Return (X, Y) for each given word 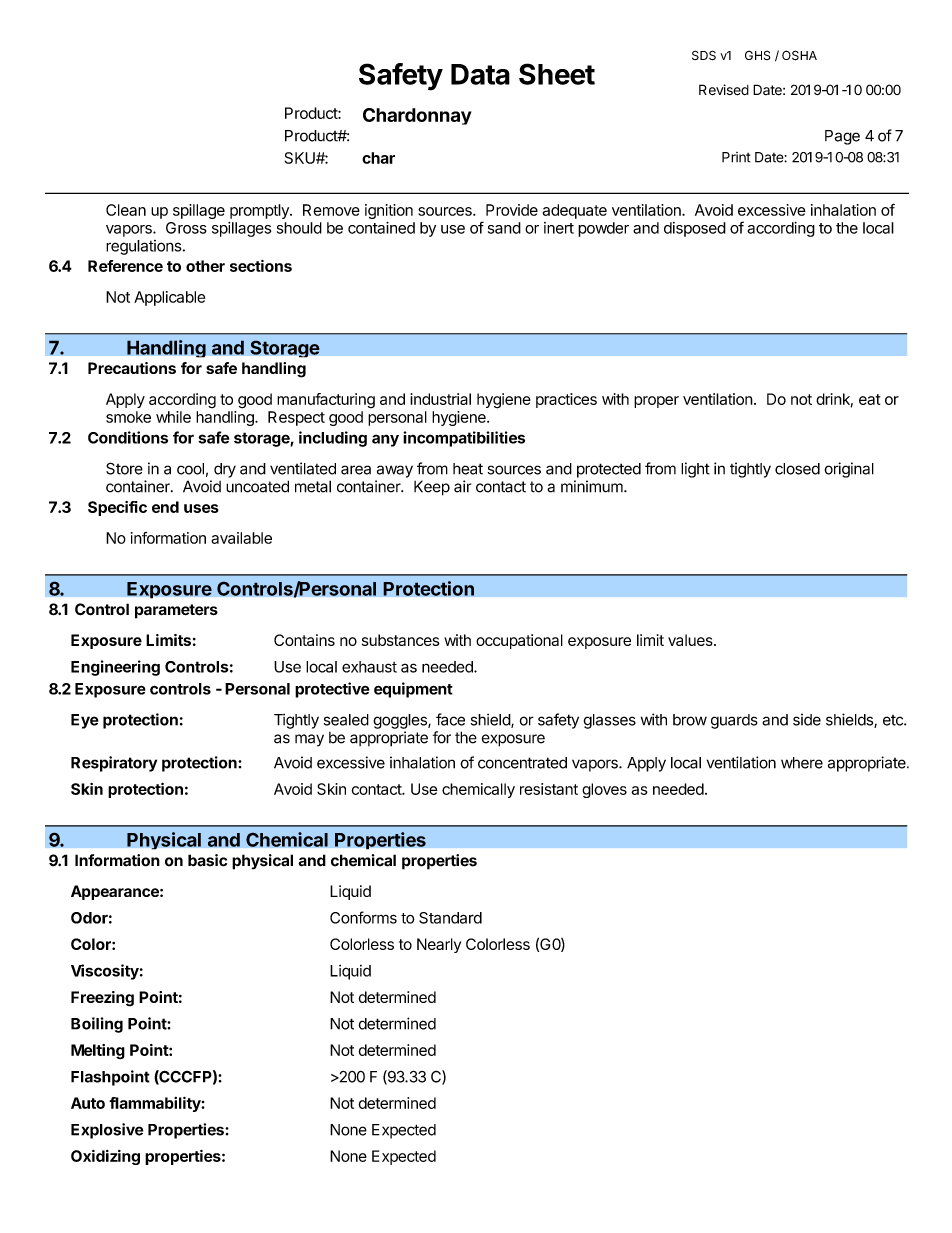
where (802, 763)
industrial (440, 399)
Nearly (439, 945)
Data (480, 74)
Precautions (132, 368)
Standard (450, 918)
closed (797, 469)
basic (207, 860)
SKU (301, 158)
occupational (519, 641)
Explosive (107, 1131)
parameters (176, 611)
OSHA (799, 55)
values (691, 640)
